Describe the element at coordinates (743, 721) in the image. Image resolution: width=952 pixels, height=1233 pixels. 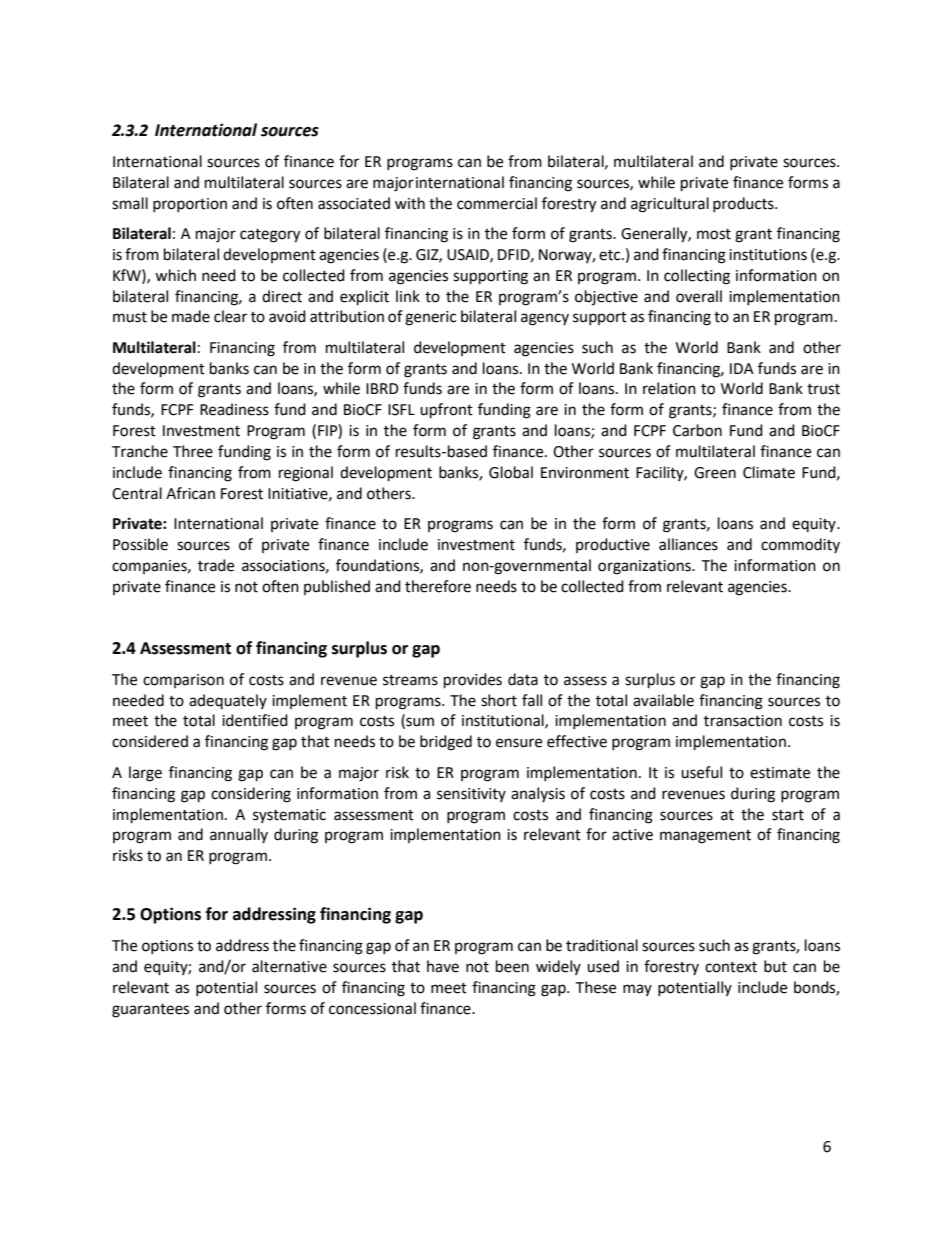
I see `transaction` at that location.
